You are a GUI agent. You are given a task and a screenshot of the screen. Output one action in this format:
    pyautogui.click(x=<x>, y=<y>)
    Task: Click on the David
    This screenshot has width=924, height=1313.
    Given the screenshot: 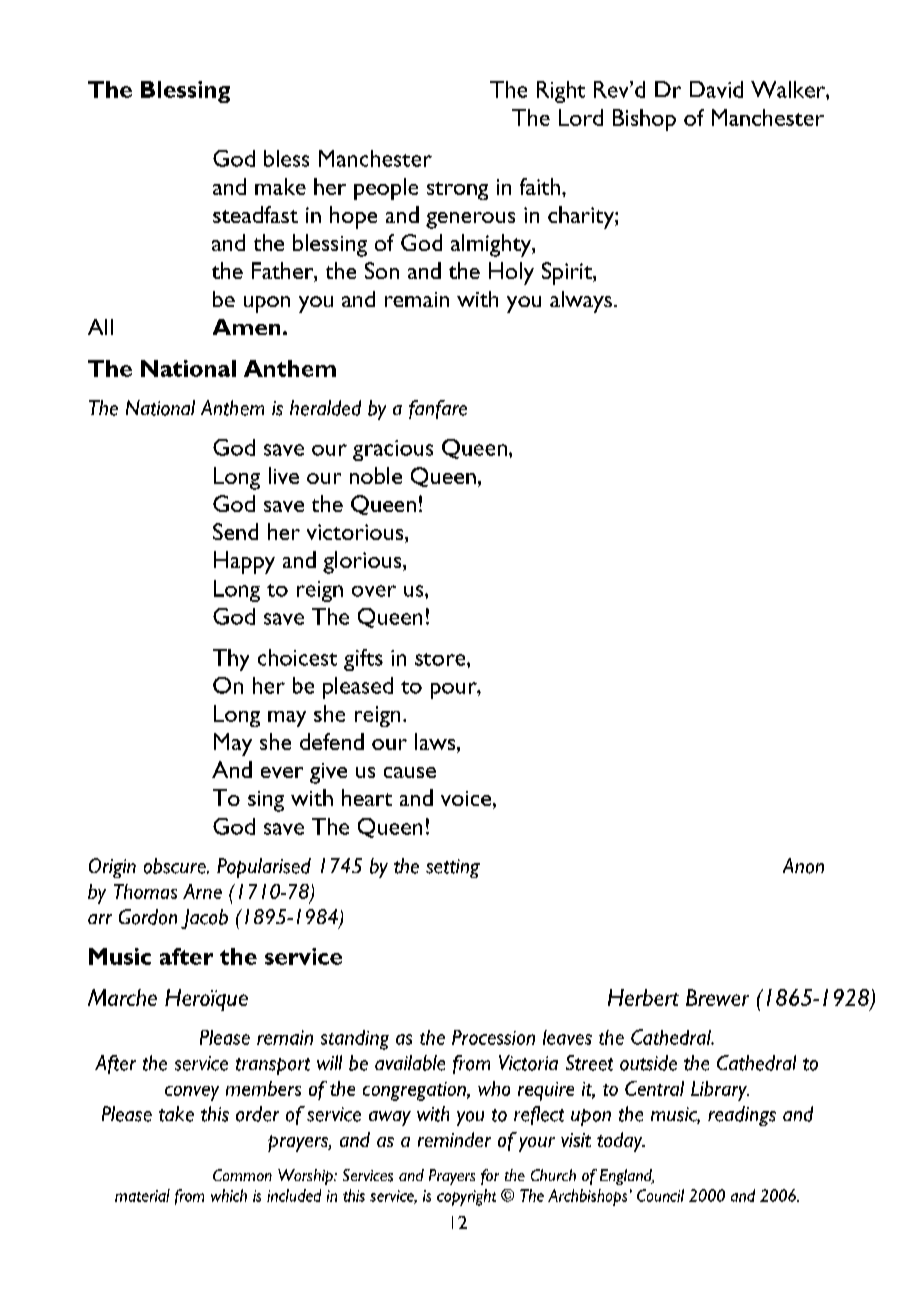 What is the action you would take?
    pyautogui.click(x=716, y=89)
